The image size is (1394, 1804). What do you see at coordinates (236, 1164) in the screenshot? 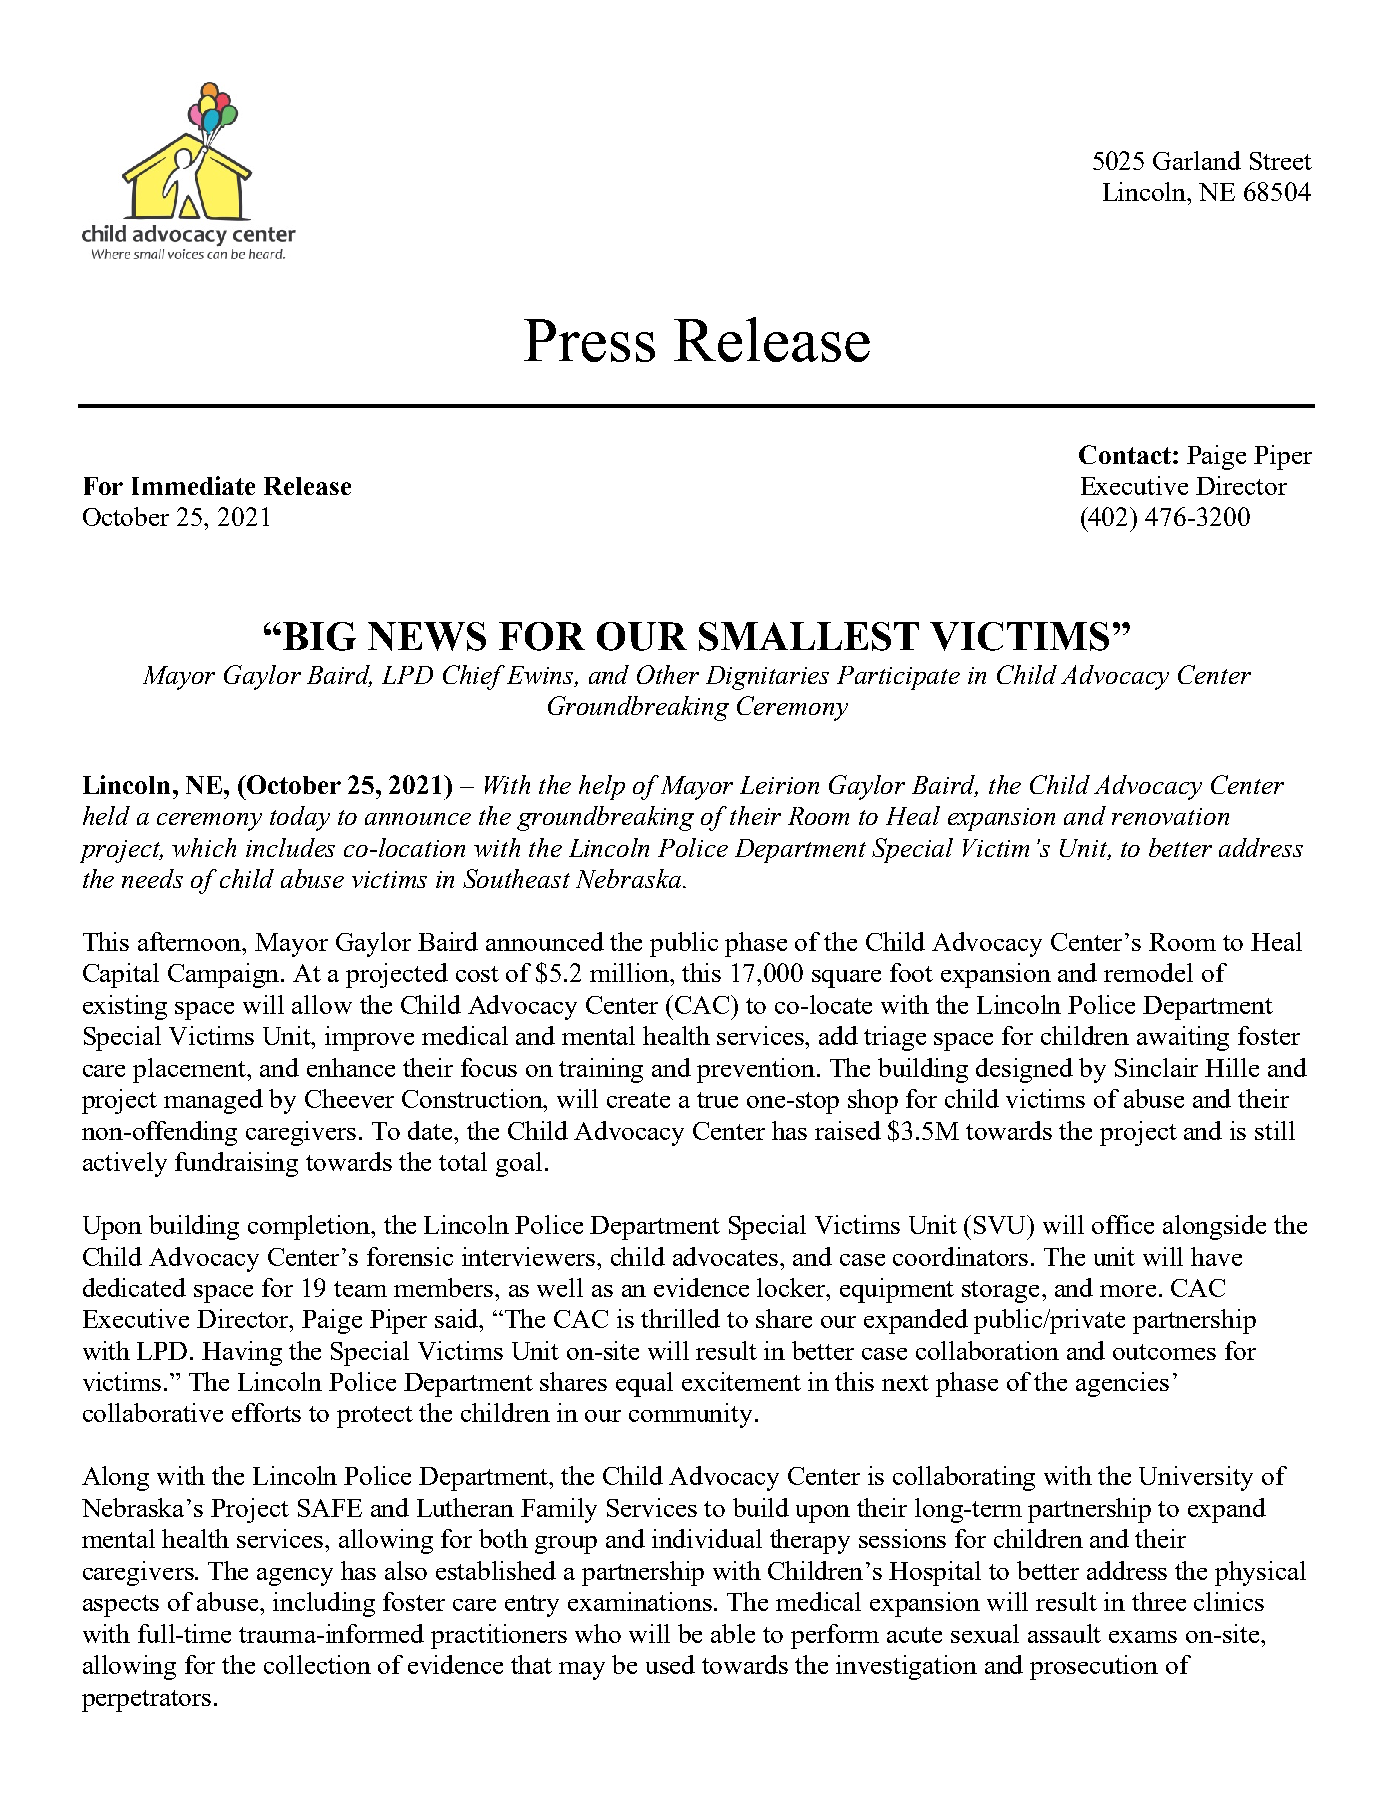
I see `fundraising` at bounding box center [236, 1164].
